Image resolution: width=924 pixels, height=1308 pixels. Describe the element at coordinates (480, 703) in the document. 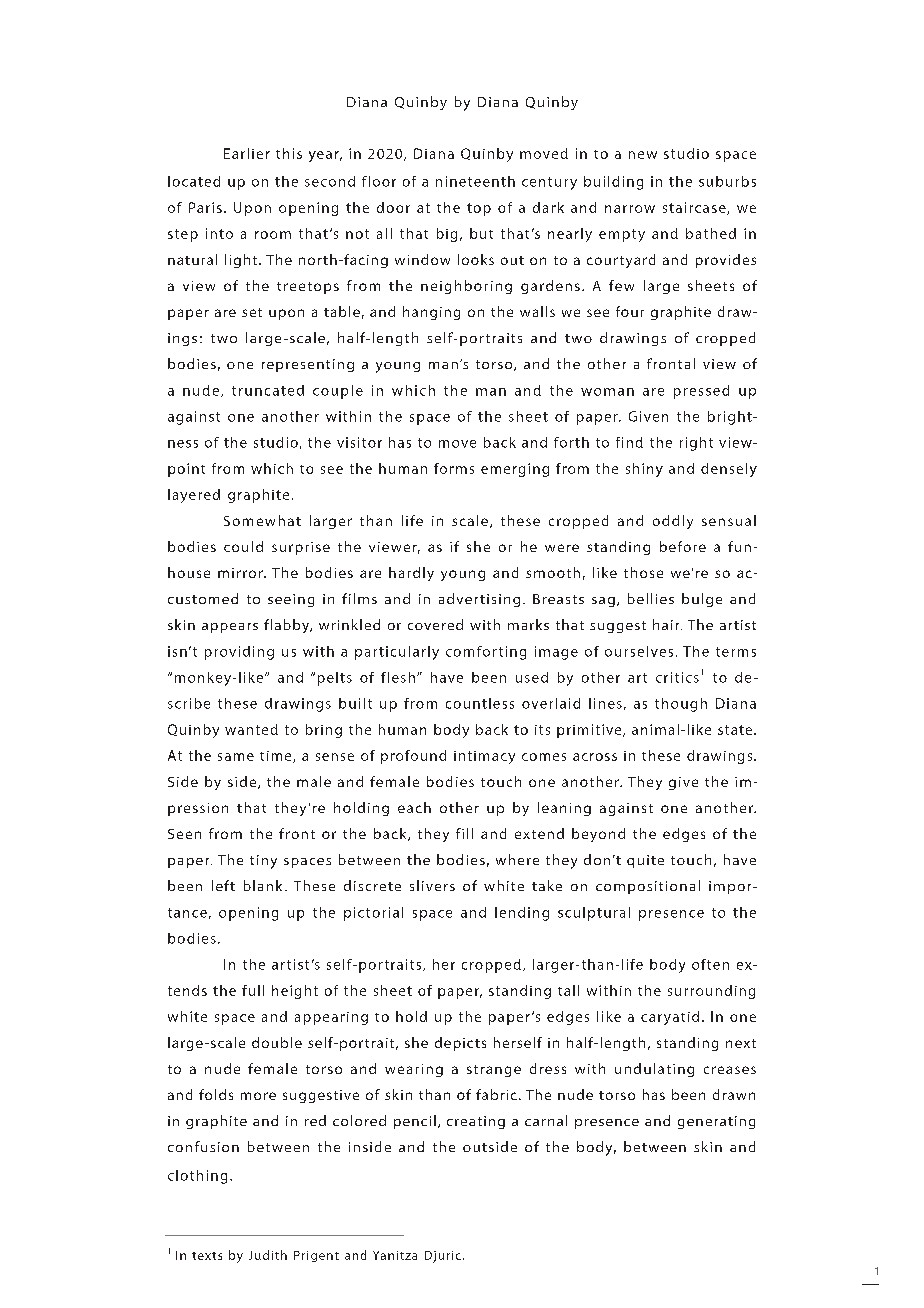

I see `countless` at that location.
